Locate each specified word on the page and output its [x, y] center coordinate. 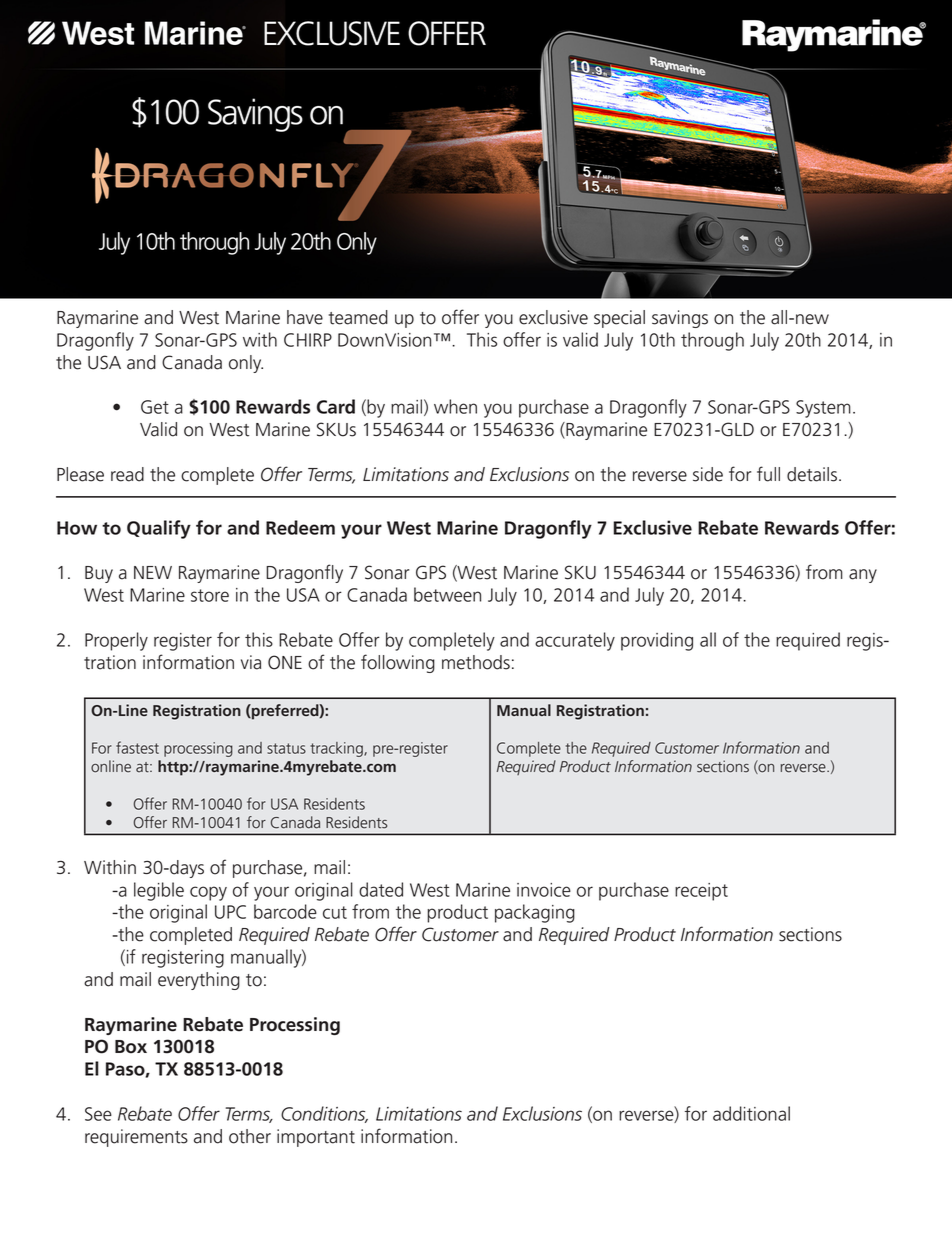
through [712, 341]
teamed [358, 317]
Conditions [324, 1114]
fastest [137, 747]
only [246, 364]
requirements [136, 1138]
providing [657, 641]
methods [476, 662]
